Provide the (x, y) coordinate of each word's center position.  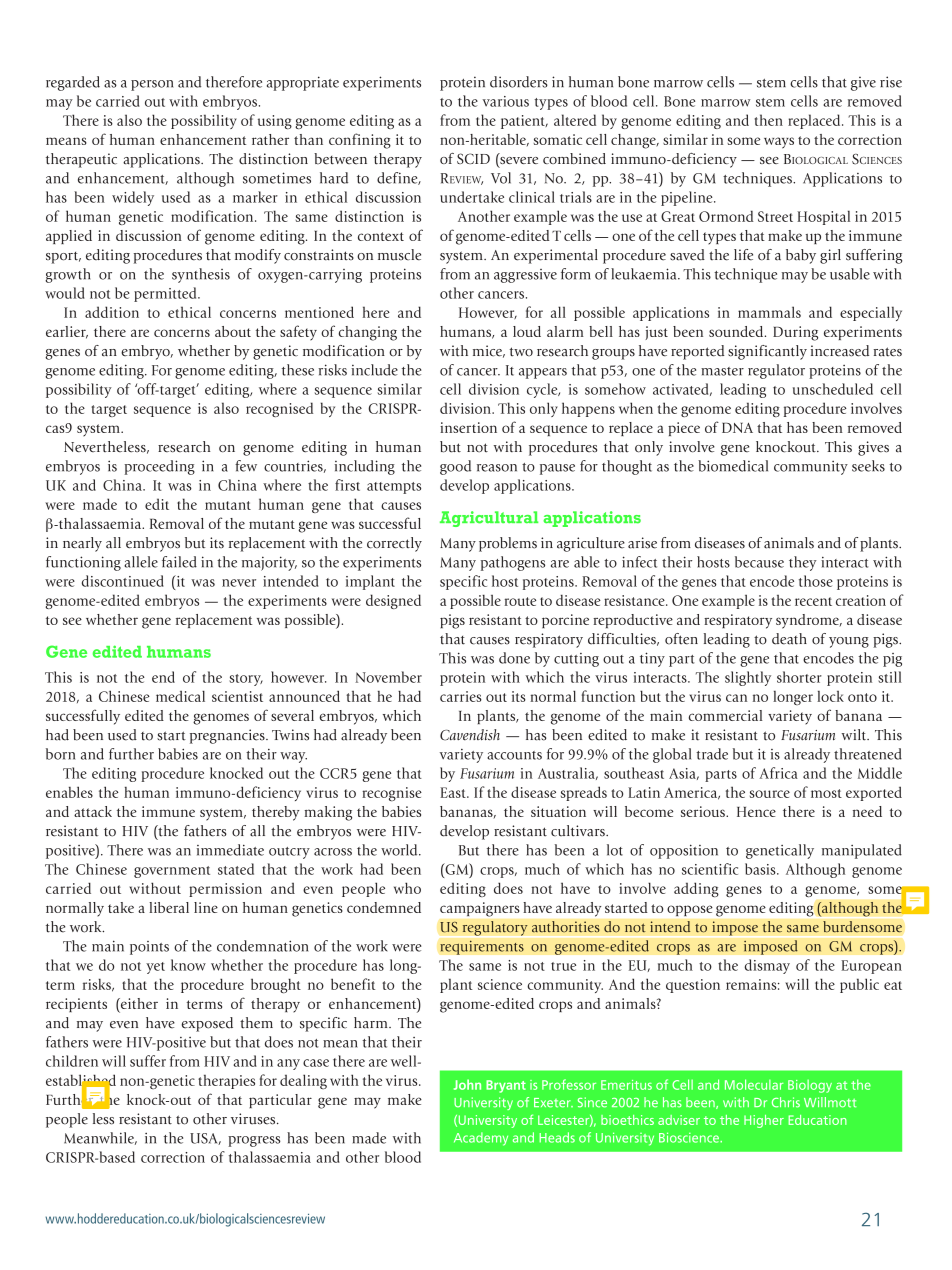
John (467, 1084)
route (520, 601)
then (769, 120)
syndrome (808, 621)
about (233, 331)
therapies (226, 1081)
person (152, 85)
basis (761, 869)
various (505, 101)
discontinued (123, 581)
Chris (786, 1102)
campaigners (479, 909)
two (521, 352)
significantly (767, 352)
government (172, 872)
